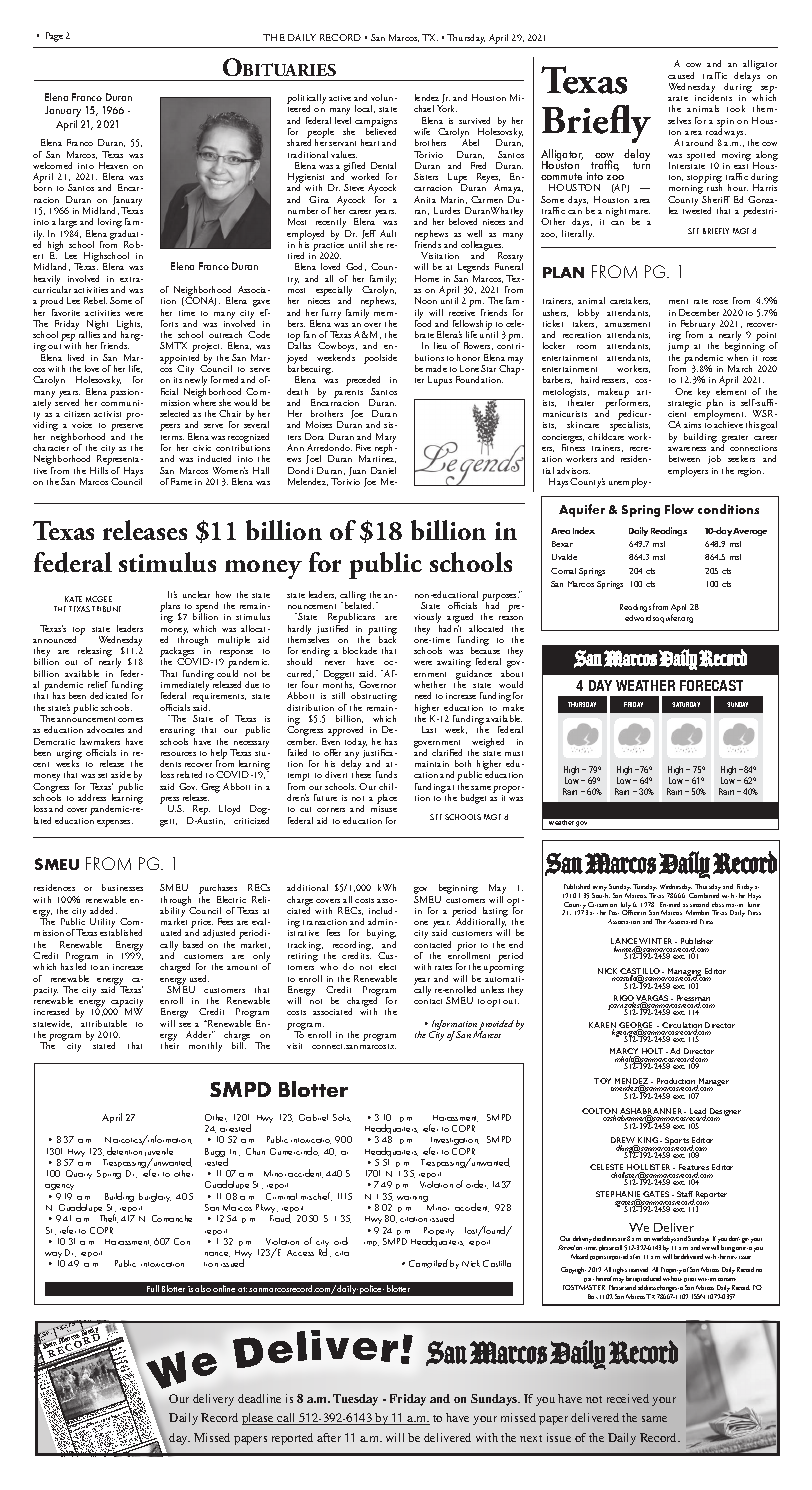 This screenshot has height=1490, width=812. I want to click on reproduced, so click(647, 1281).
